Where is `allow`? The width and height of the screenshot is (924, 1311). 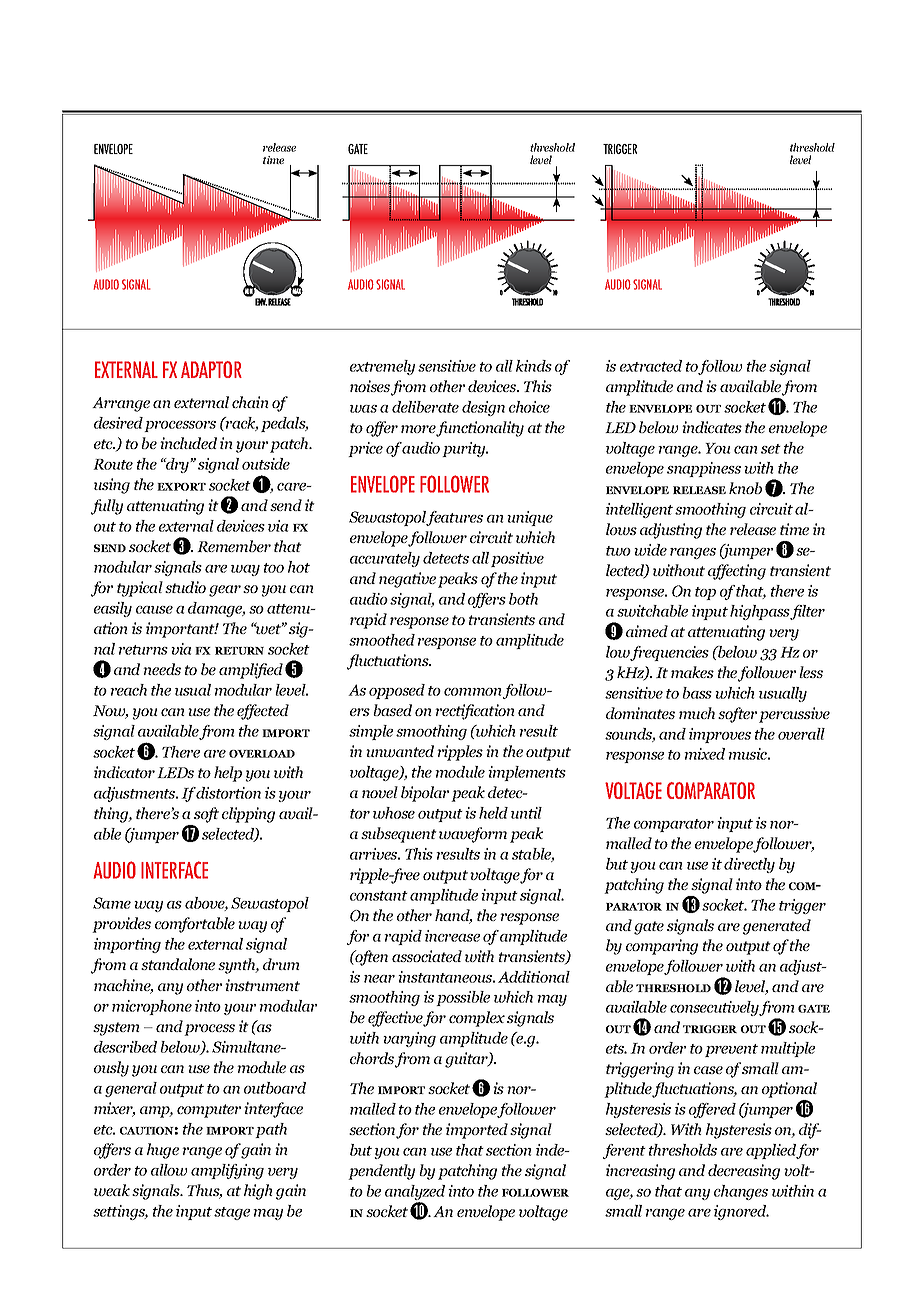
allow is located at coordinates (169, 1170).
